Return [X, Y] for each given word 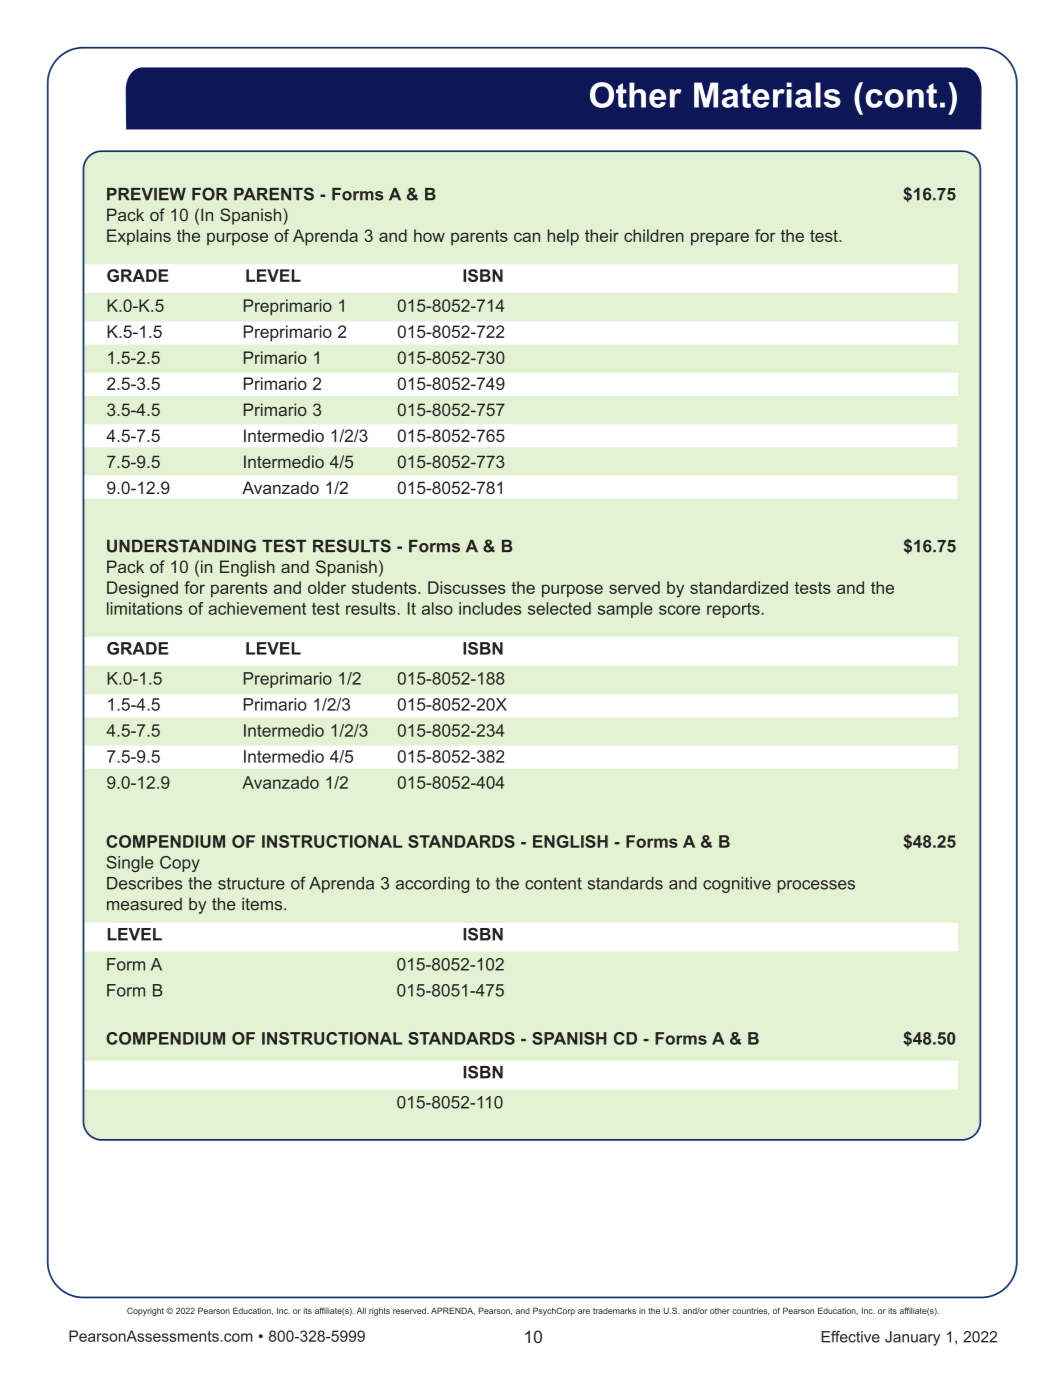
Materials [767, 95]
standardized [739, 587]
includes [490, 608]
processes [816, 886]
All [361, 1310]
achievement [257, 608]
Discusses [467, 587]
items [263, 904]
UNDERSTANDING [181, 546]
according [432, 885]
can [527, 237]
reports [733, 610]
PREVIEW [146, 194]
